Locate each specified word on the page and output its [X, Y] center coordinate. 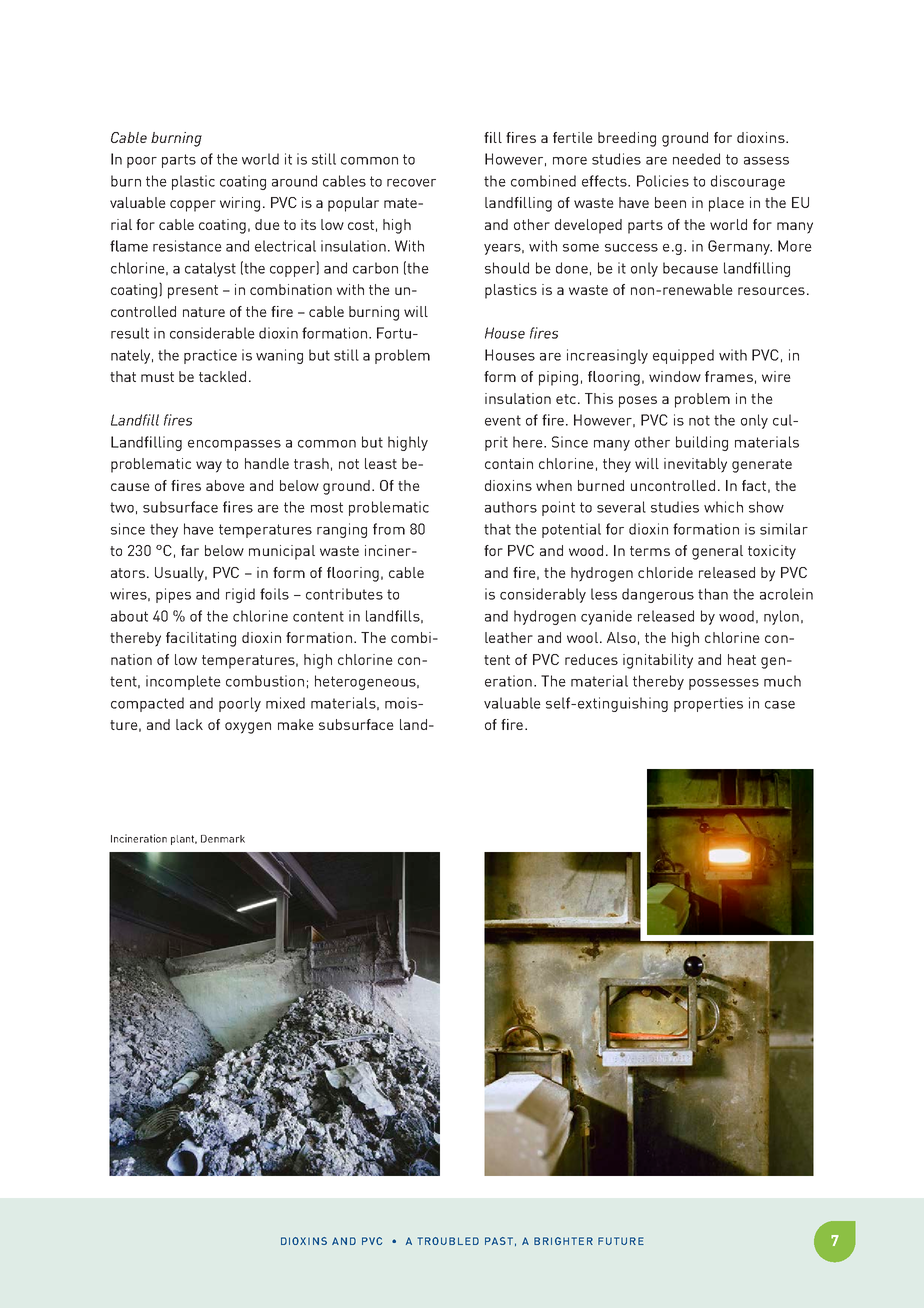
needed [696, 159]
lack [189, 724]
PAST [499, 1241]
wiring [240, 204]
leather [509, 637]
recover [411, 183]
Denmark [223, 839]
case [780, 705]
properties [708, 704]
